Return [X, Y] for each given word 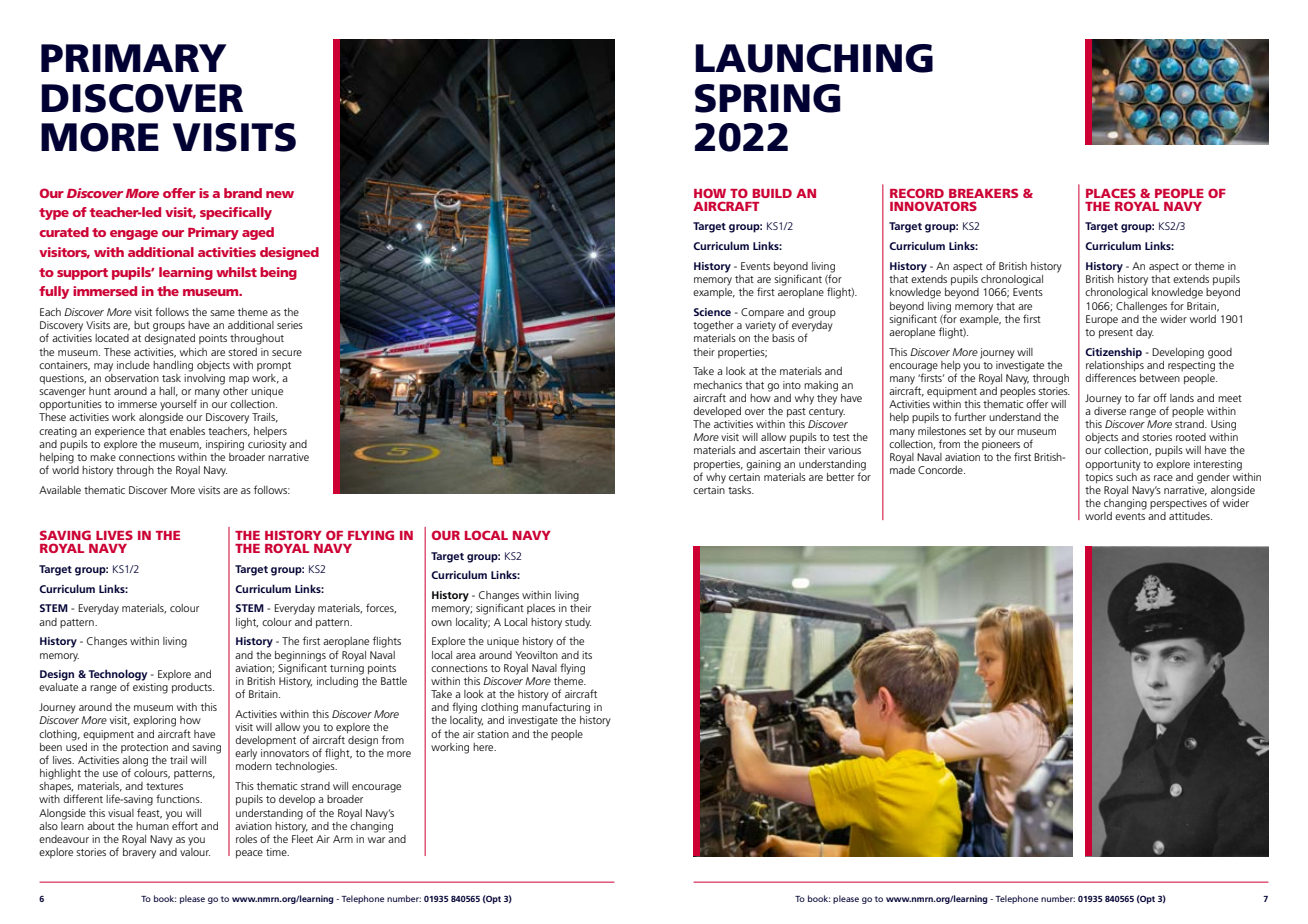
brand [243, 193]
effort [185, 825]
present [1116, 333]
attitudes [1190, 516]
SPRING [767, 98]
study [578, 623]
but [142, 325]
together [713, 326]
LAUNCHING [814, 58]
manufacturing [556, 707]
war [376, 840]
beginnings [300, 656]
